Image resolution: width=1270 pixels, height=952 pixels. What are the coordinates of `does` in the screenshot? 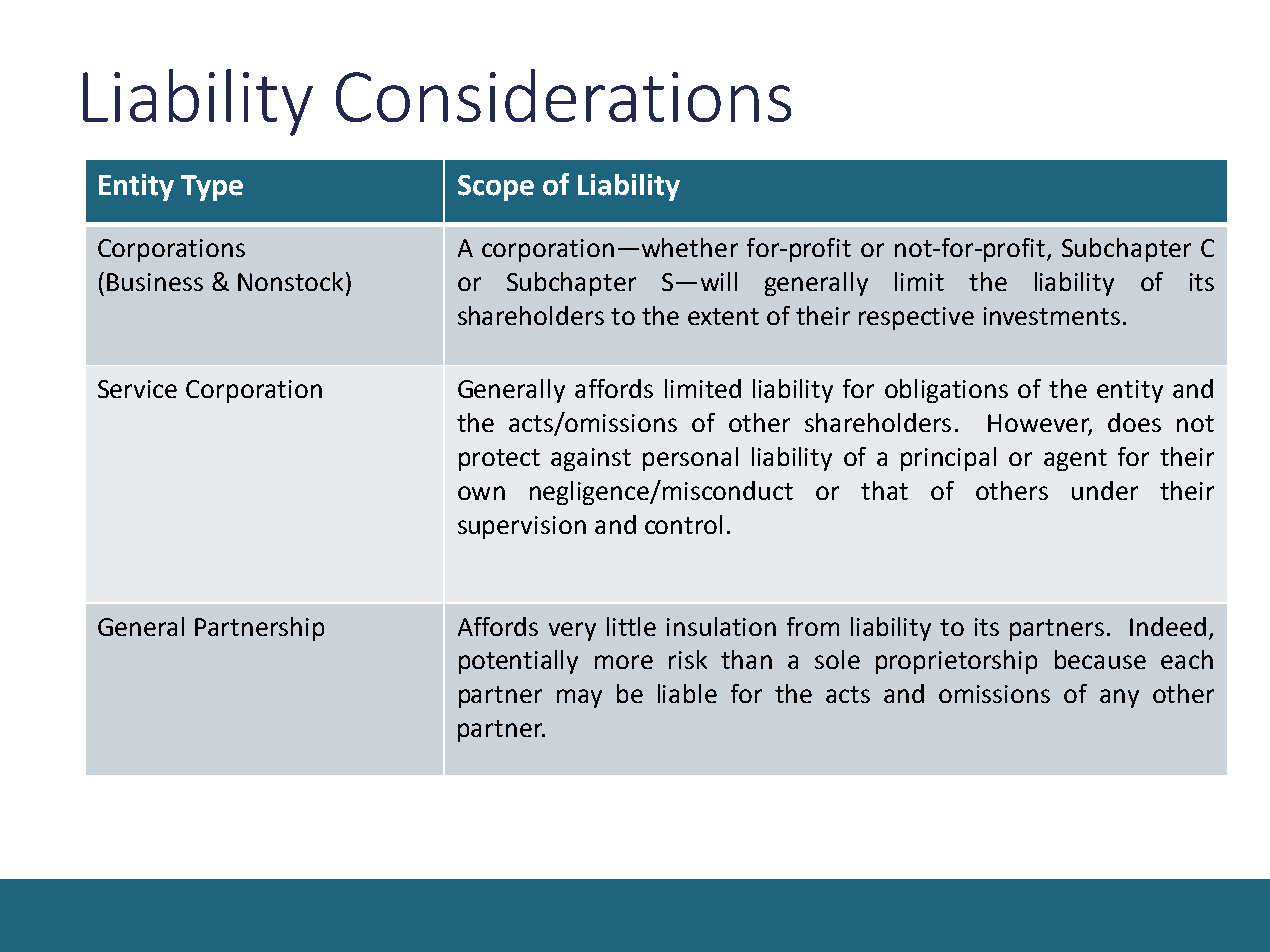 It's located at (1134, 422).
